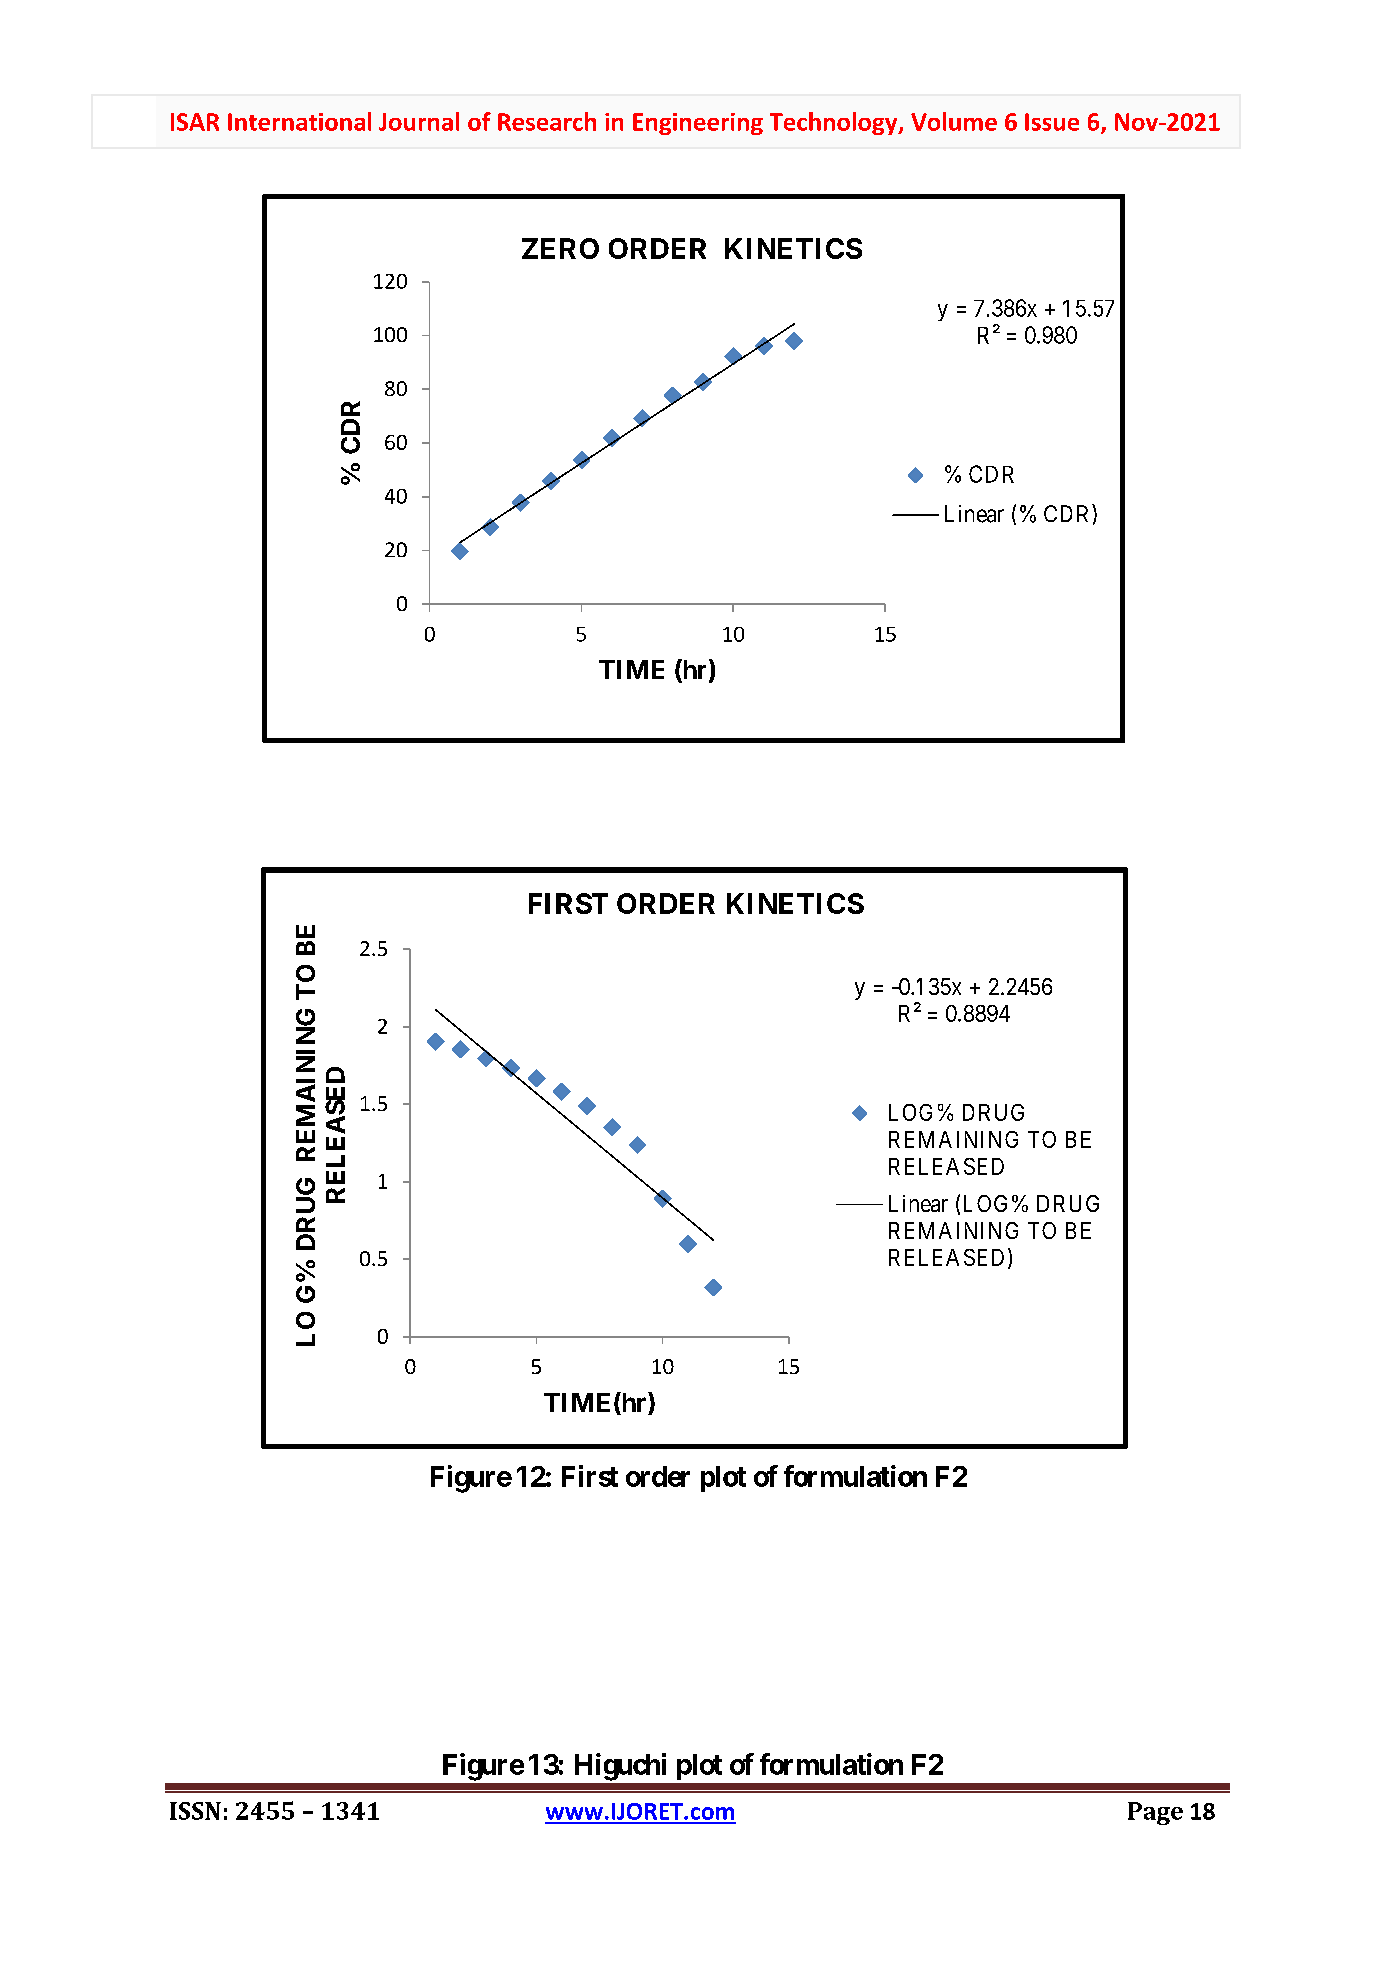 The image size is (1395, 1972). Describe the element at coordinates (299, 121) in the screenshot. I see `International` at that location.
